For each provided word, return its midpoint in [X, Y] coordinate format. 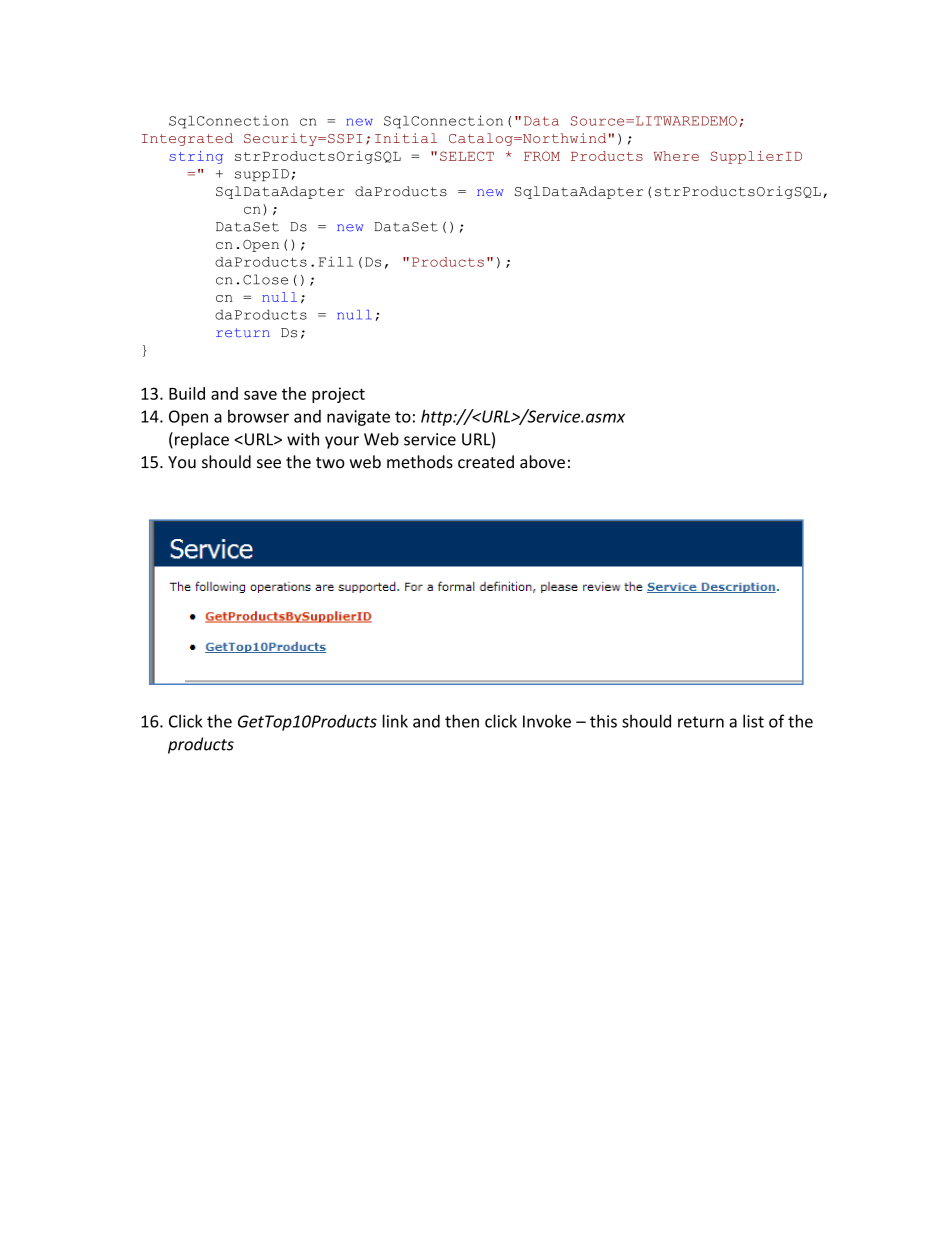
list [753, 721]
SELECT [467, 156]
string [196, 157]
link [395, 721]
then [462, 721]
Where [676, 156]
